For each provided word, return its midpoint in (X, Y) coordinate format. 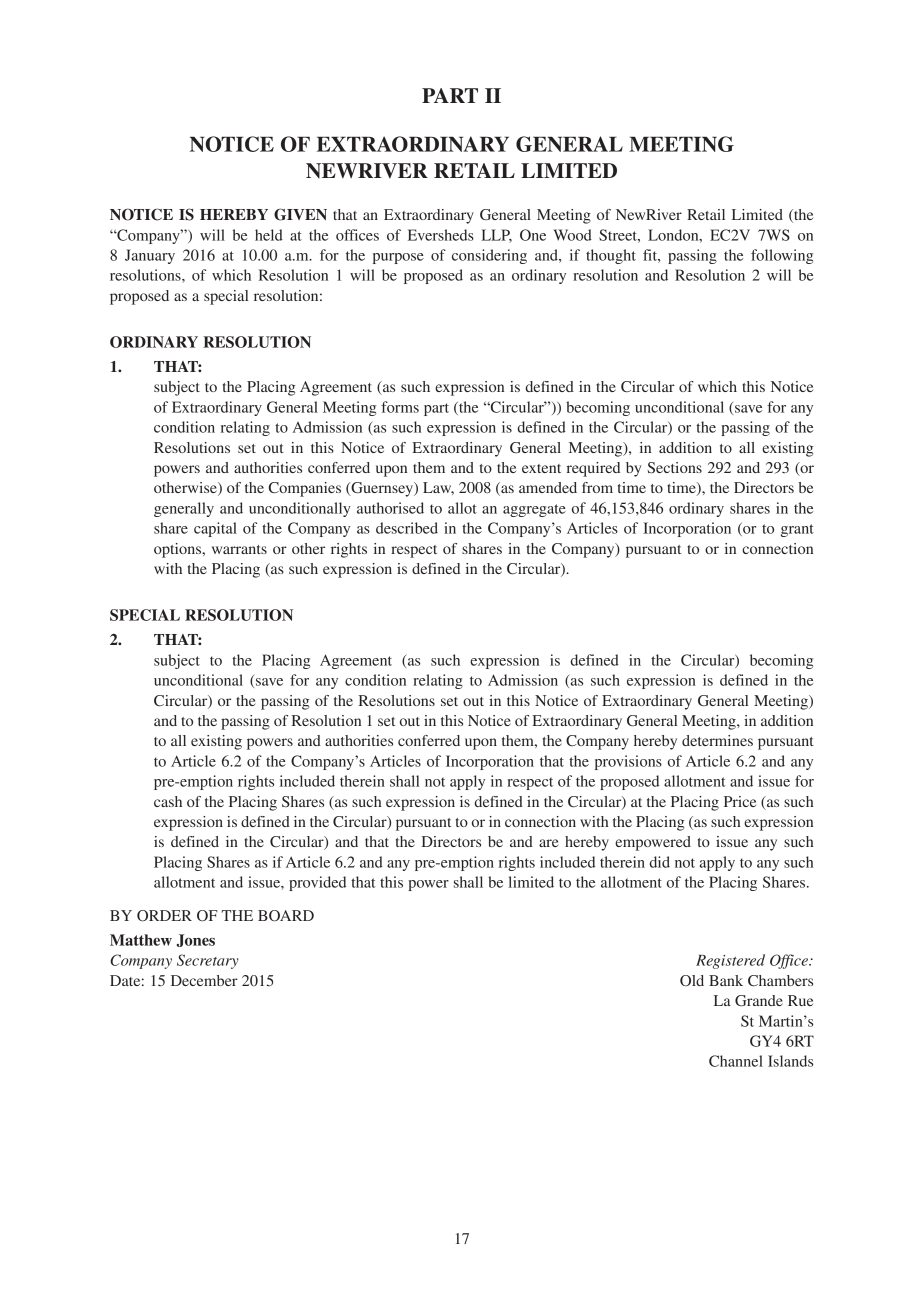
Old (692, 980)
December (204, 980)
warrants (239, 549)
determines (717, 740)
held (269, 235)
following (782, 256)
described (407, 528)
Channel (736, 1061)
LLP (496, 236)
